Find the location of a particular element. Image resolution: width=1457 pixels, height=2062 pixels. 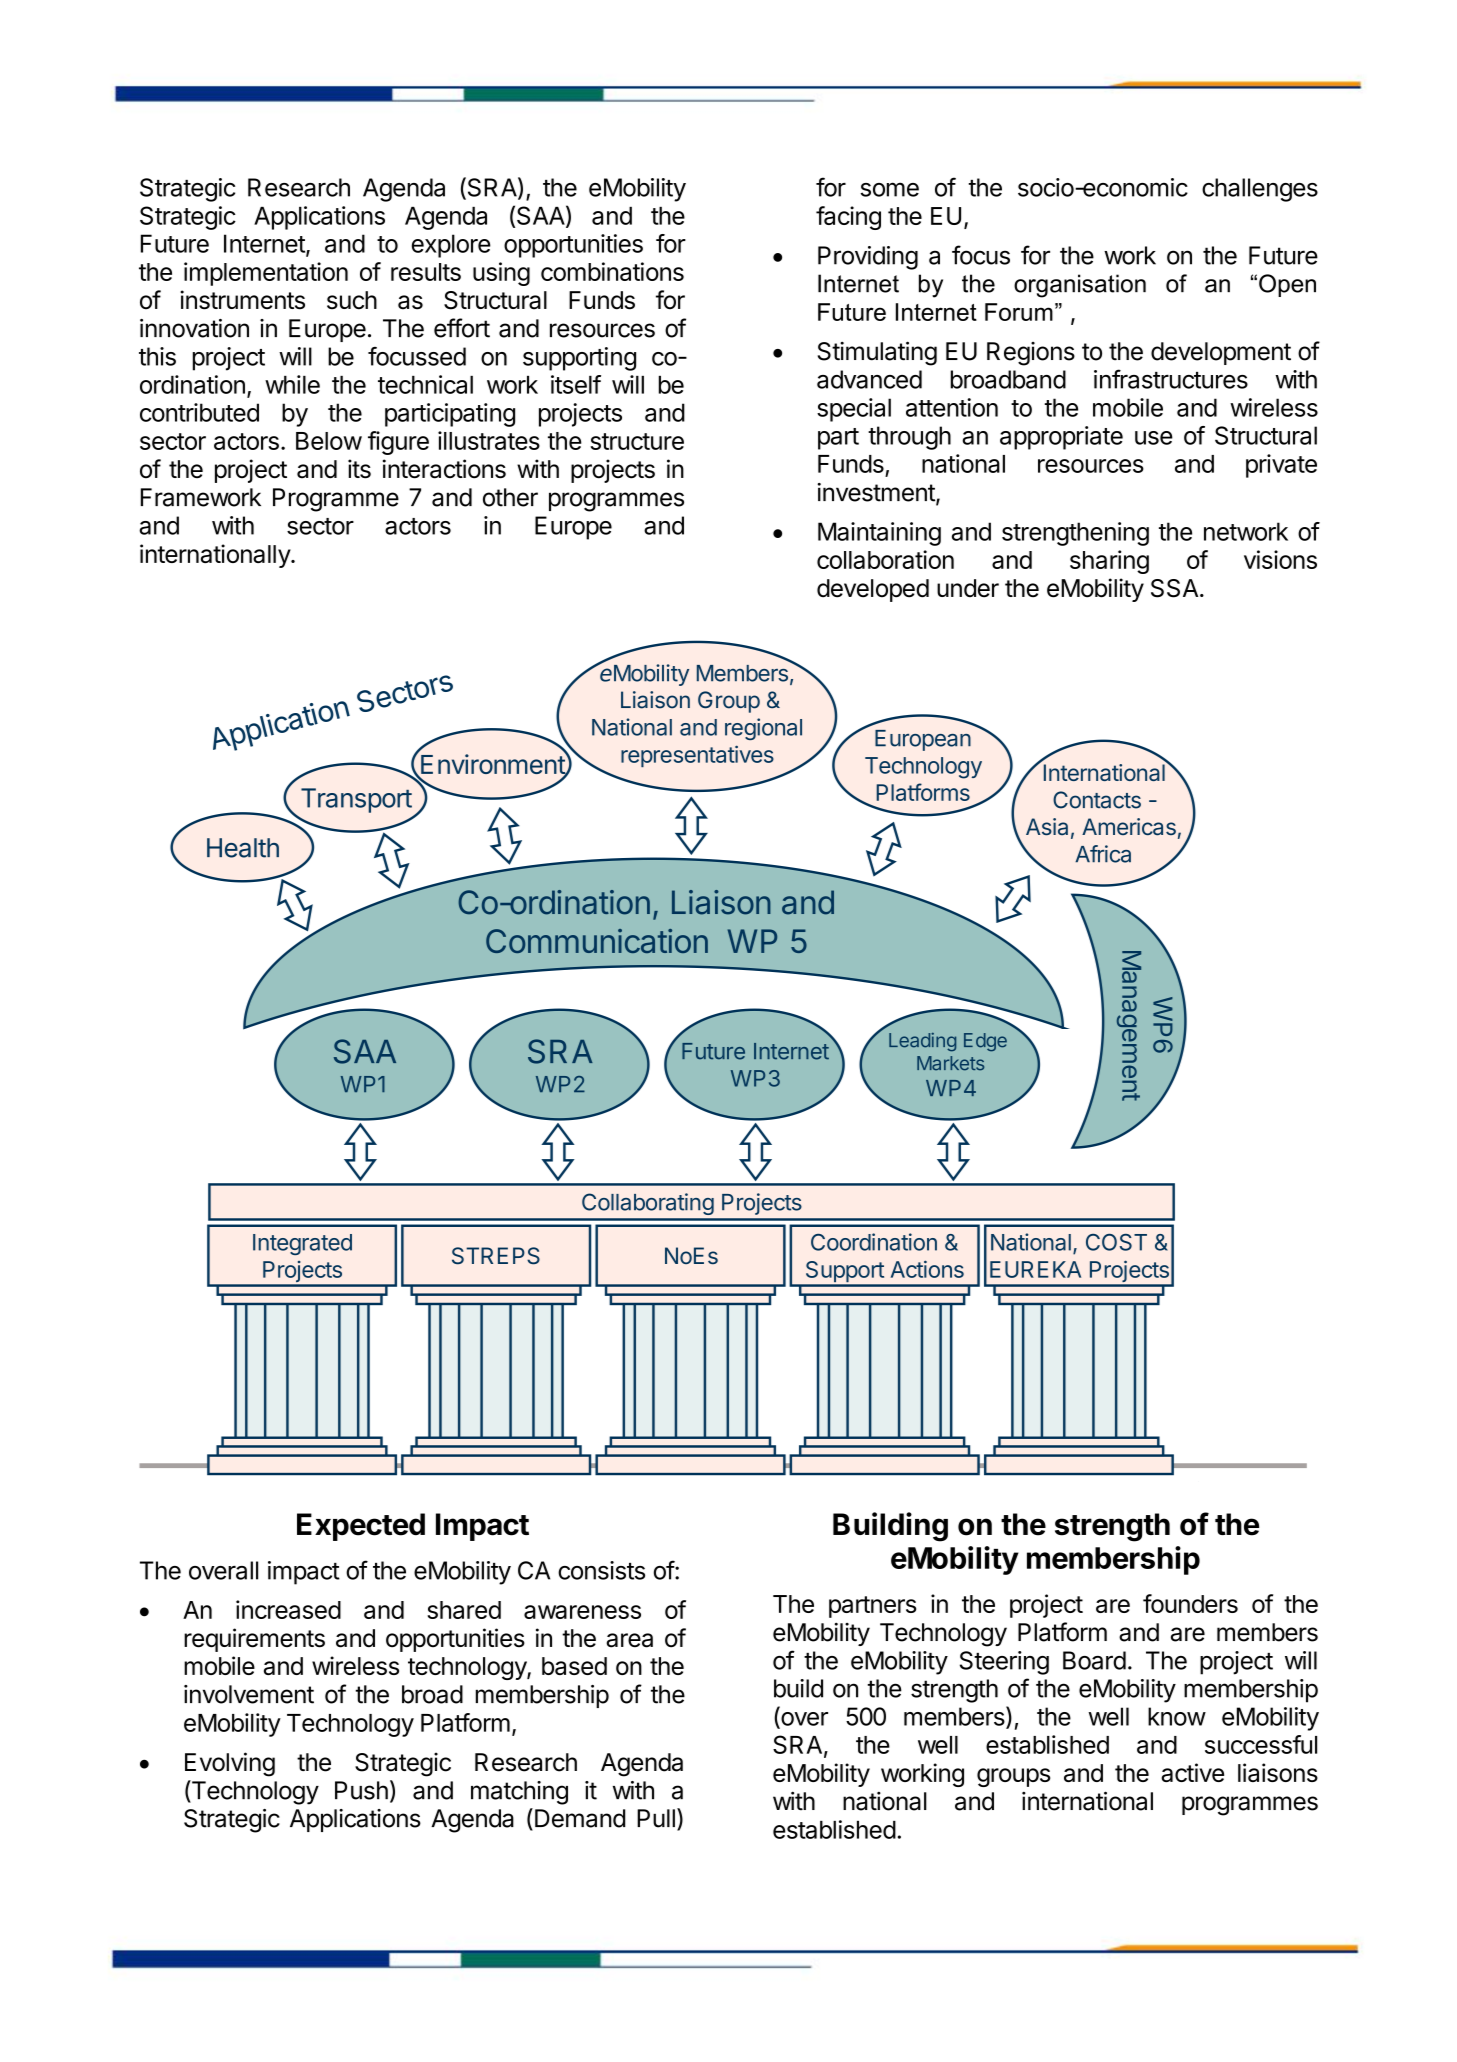

Leading is located at coordinates (922, 1042).
